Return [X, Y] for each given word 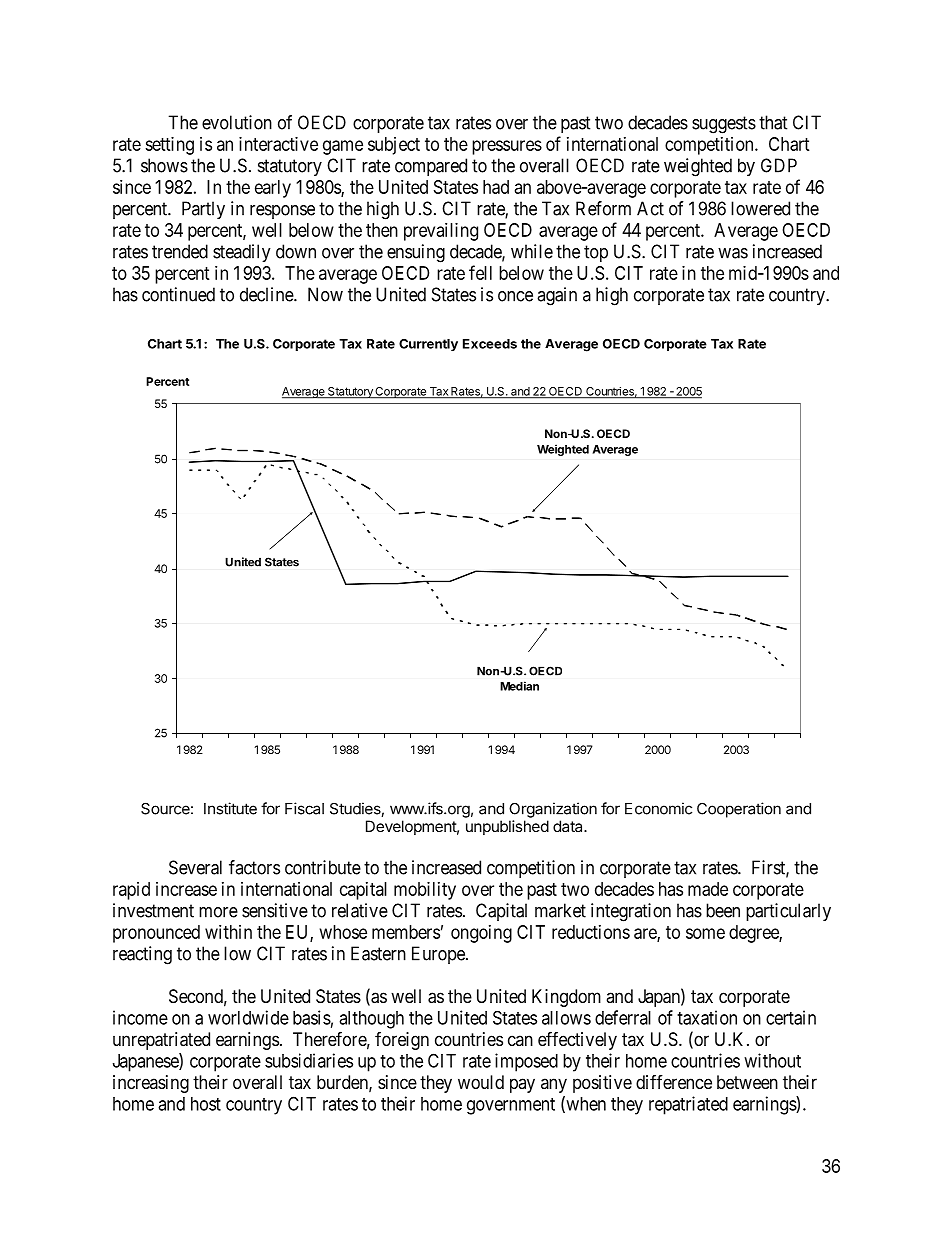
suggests [724, 125]
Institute [230, 808]
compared [431, 167]
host [206, 1104]
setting [169, 146]
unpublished [507, 827]
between [747, 1082]
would [481, 1082]
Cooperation [739, 810]
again [557, 296]
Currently [428, 345]
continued [178, 294]
